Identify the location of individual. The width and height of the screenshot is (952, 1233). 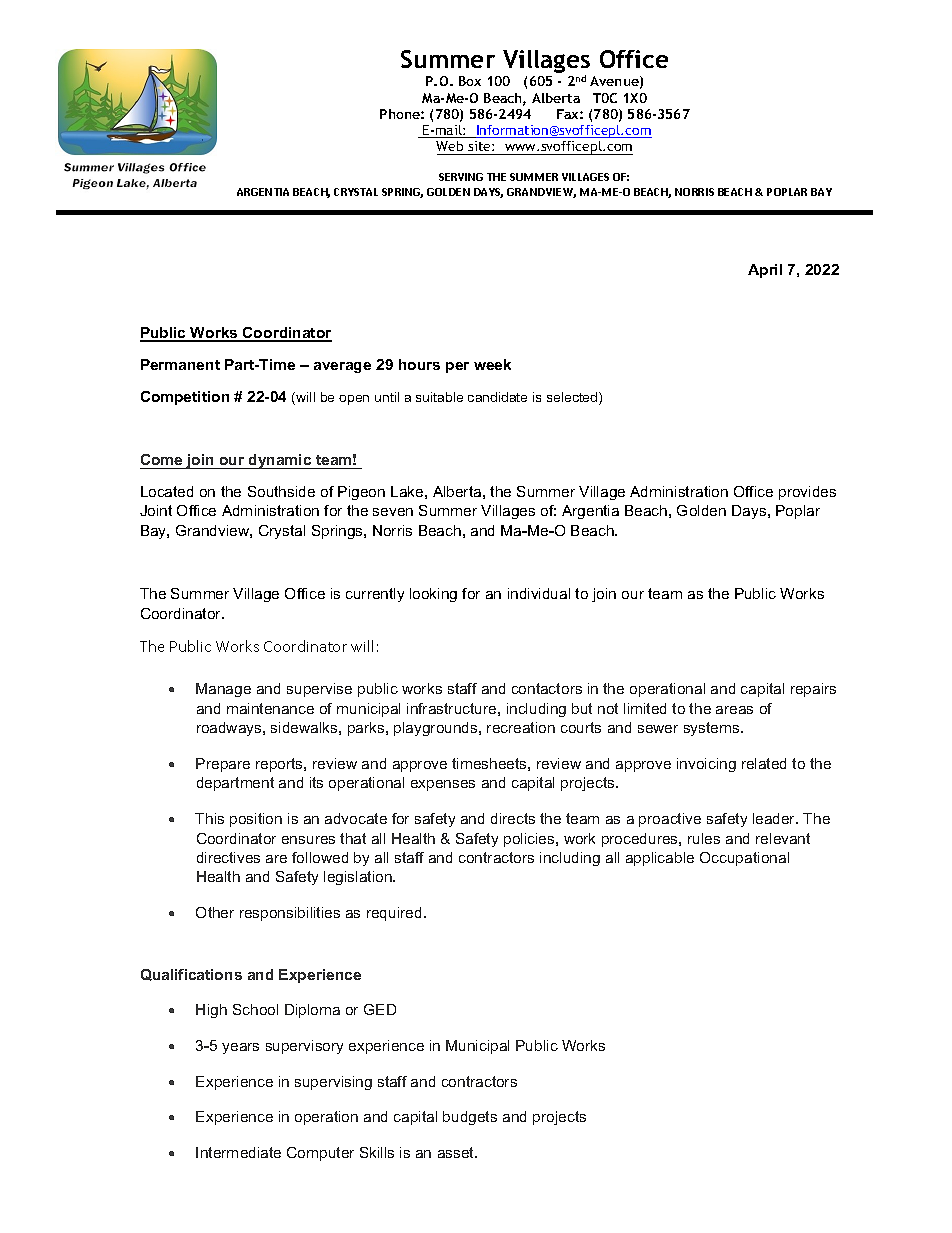
(539, 593).
